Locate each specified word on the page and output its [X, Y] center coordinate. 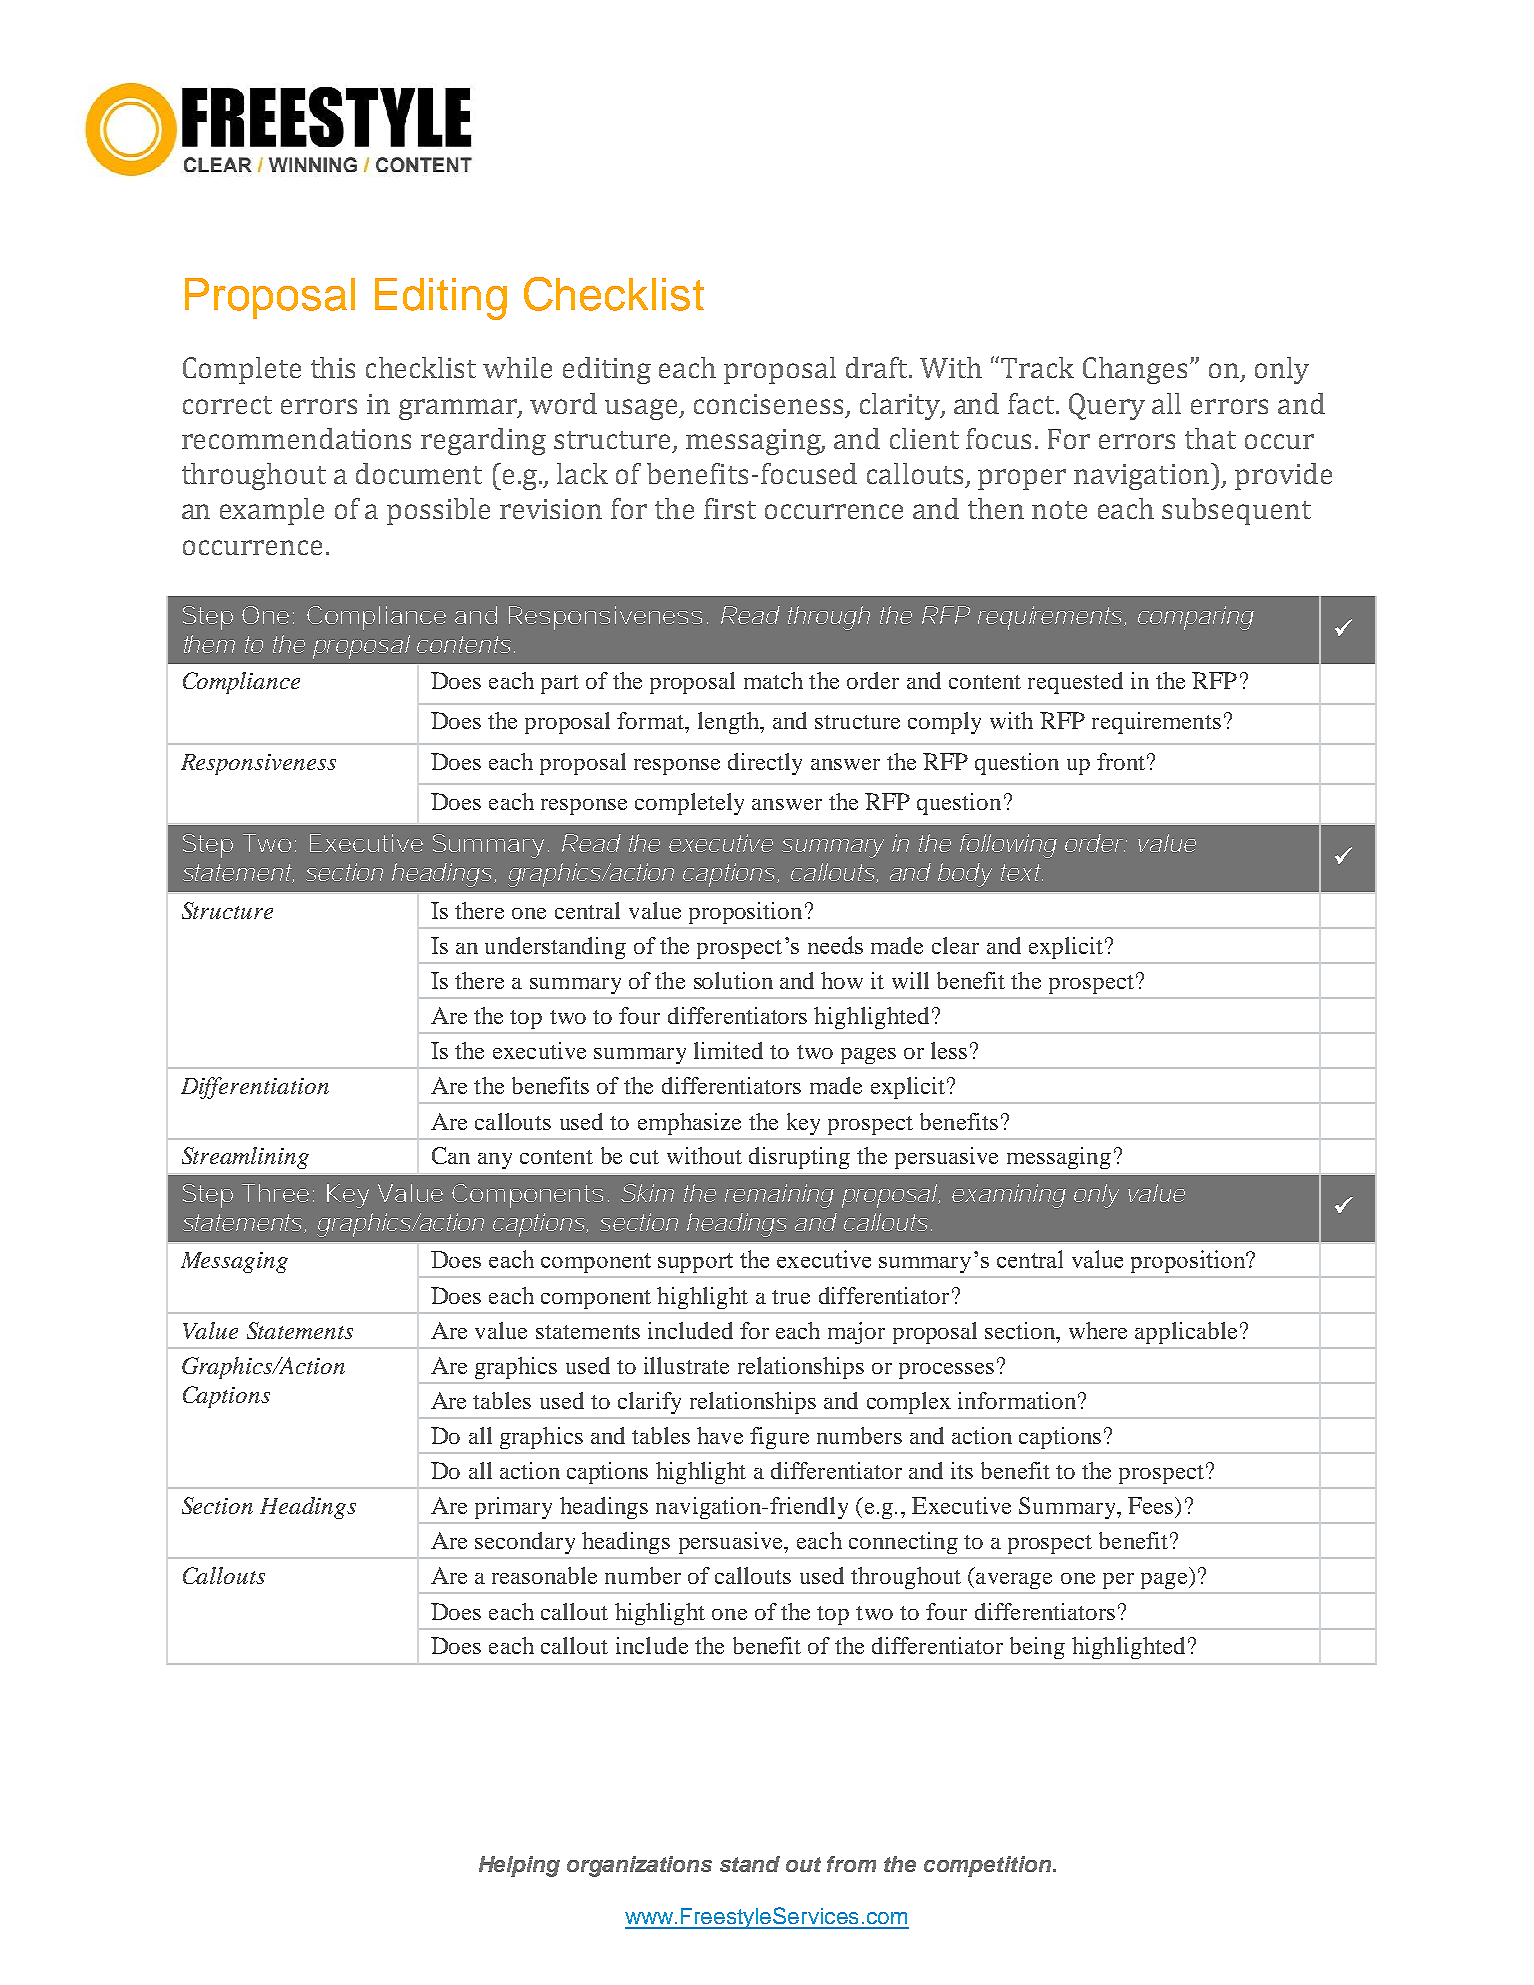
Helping [519, 1866]
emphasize [689, 1124]
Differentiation [255, 1088]
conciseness [768, 404]
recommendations [296, 438]
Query [1107, 406]
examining [1009, 1196]
